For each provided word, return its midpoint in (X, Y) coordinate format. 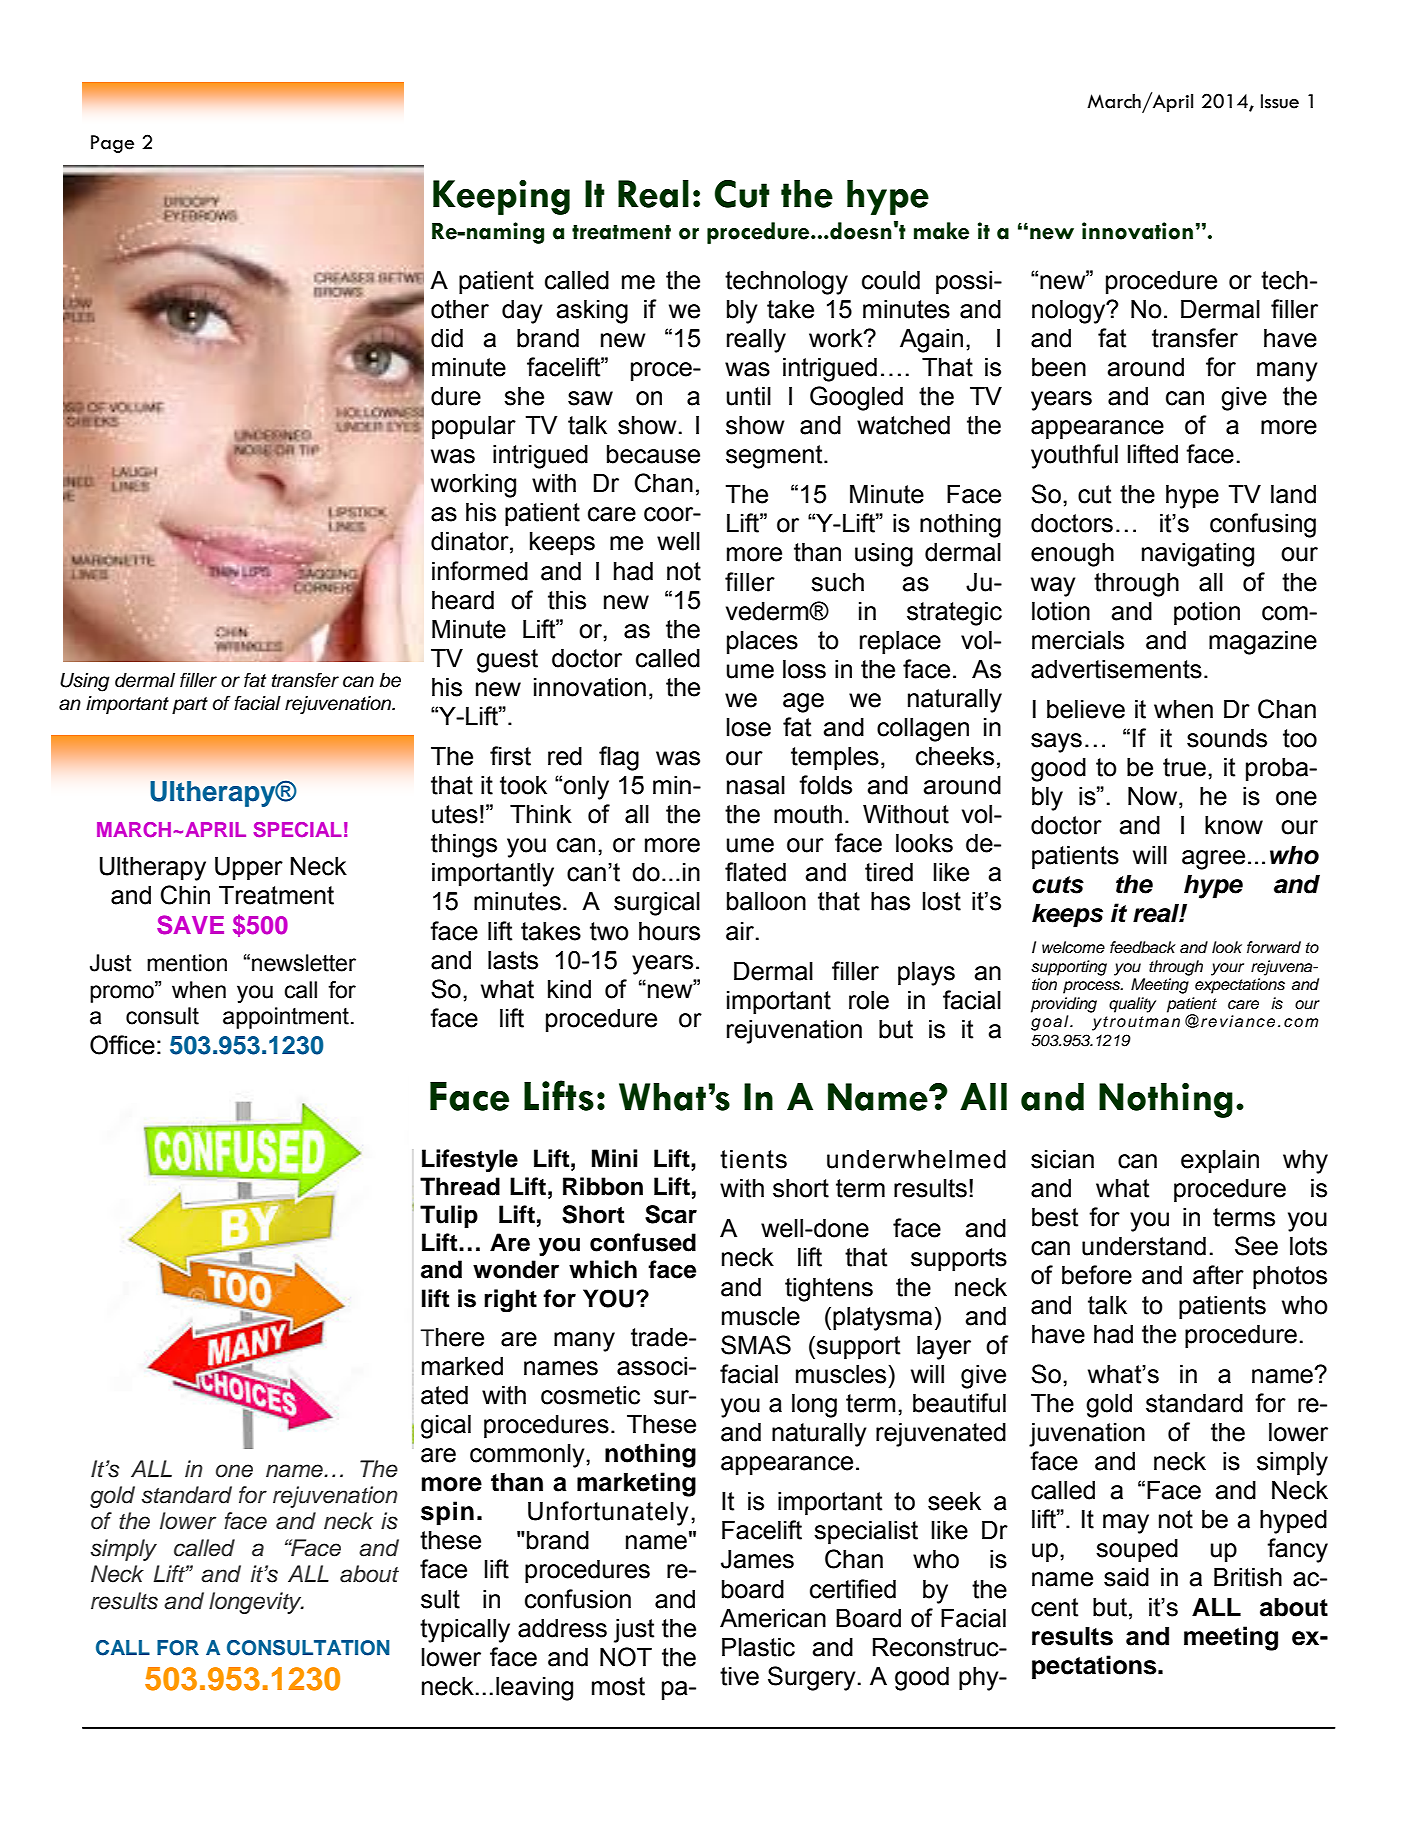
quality (1132, 1005)
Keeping (501, 197)
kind (569, 989)
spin (447, 1513)
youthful (1074, 456)
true (1184, 767)
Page (112, 144)
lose (749, 727)
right (510, 1301)
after (1218, 1275)
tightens (829, 1290)
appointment (286, 1018)
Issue (1280, 101)
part (190, 705)
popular (474, 427)
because (653, 454)
